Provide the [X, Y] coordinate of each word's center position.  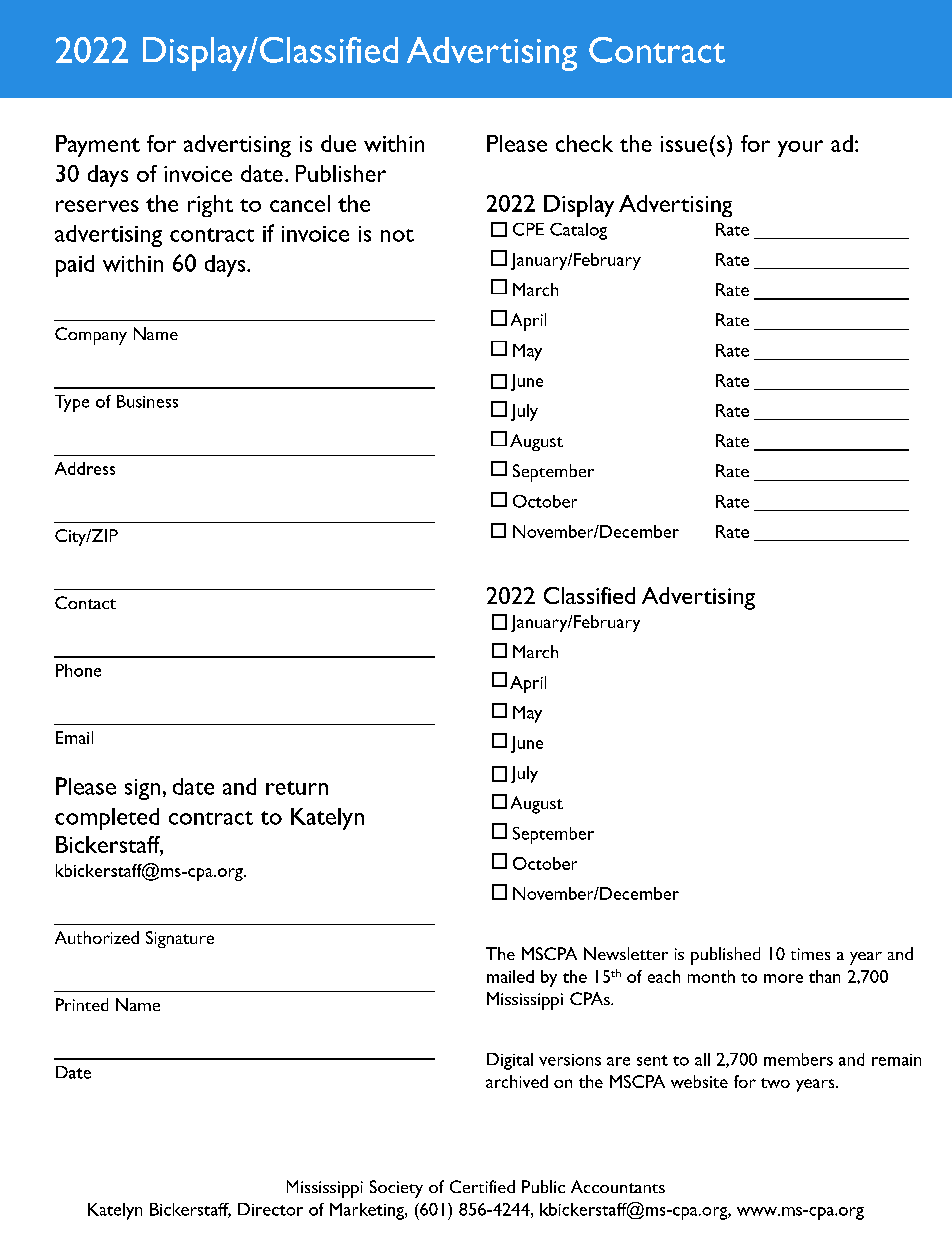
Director [270, 1209]
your [800, 148]
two [775, 1083]
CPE [528, 229]
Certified [482, 1186]
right [210, 206]
